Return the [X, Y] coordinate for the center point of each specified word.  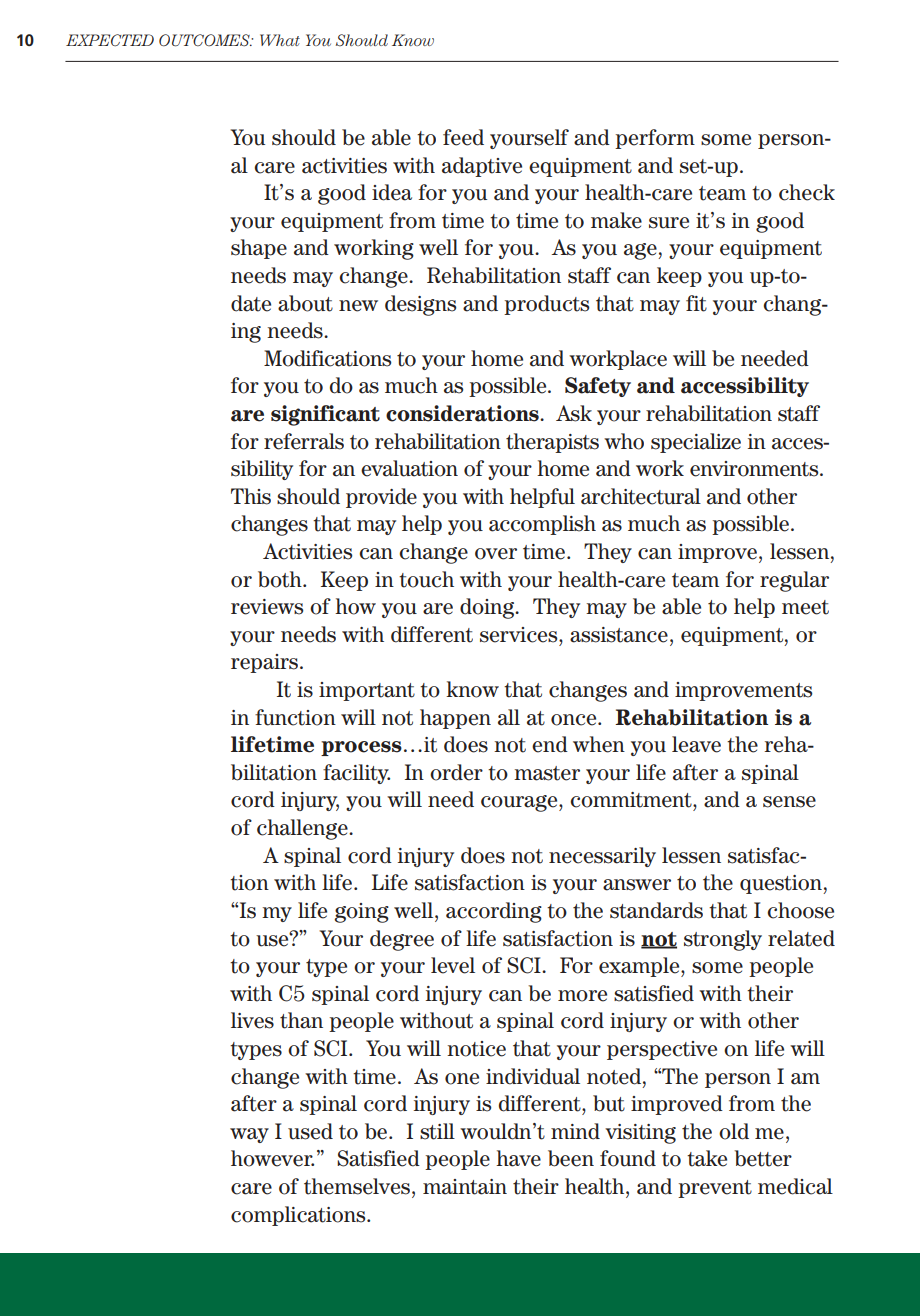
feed [463, 137]
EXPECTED [110, 40]
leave [696, 744]
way [249, 1135]
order [456, 772]
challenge [303, 829]
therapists [552, 443]
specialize [696, 443]
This [251, 496]
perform [655, 139]
